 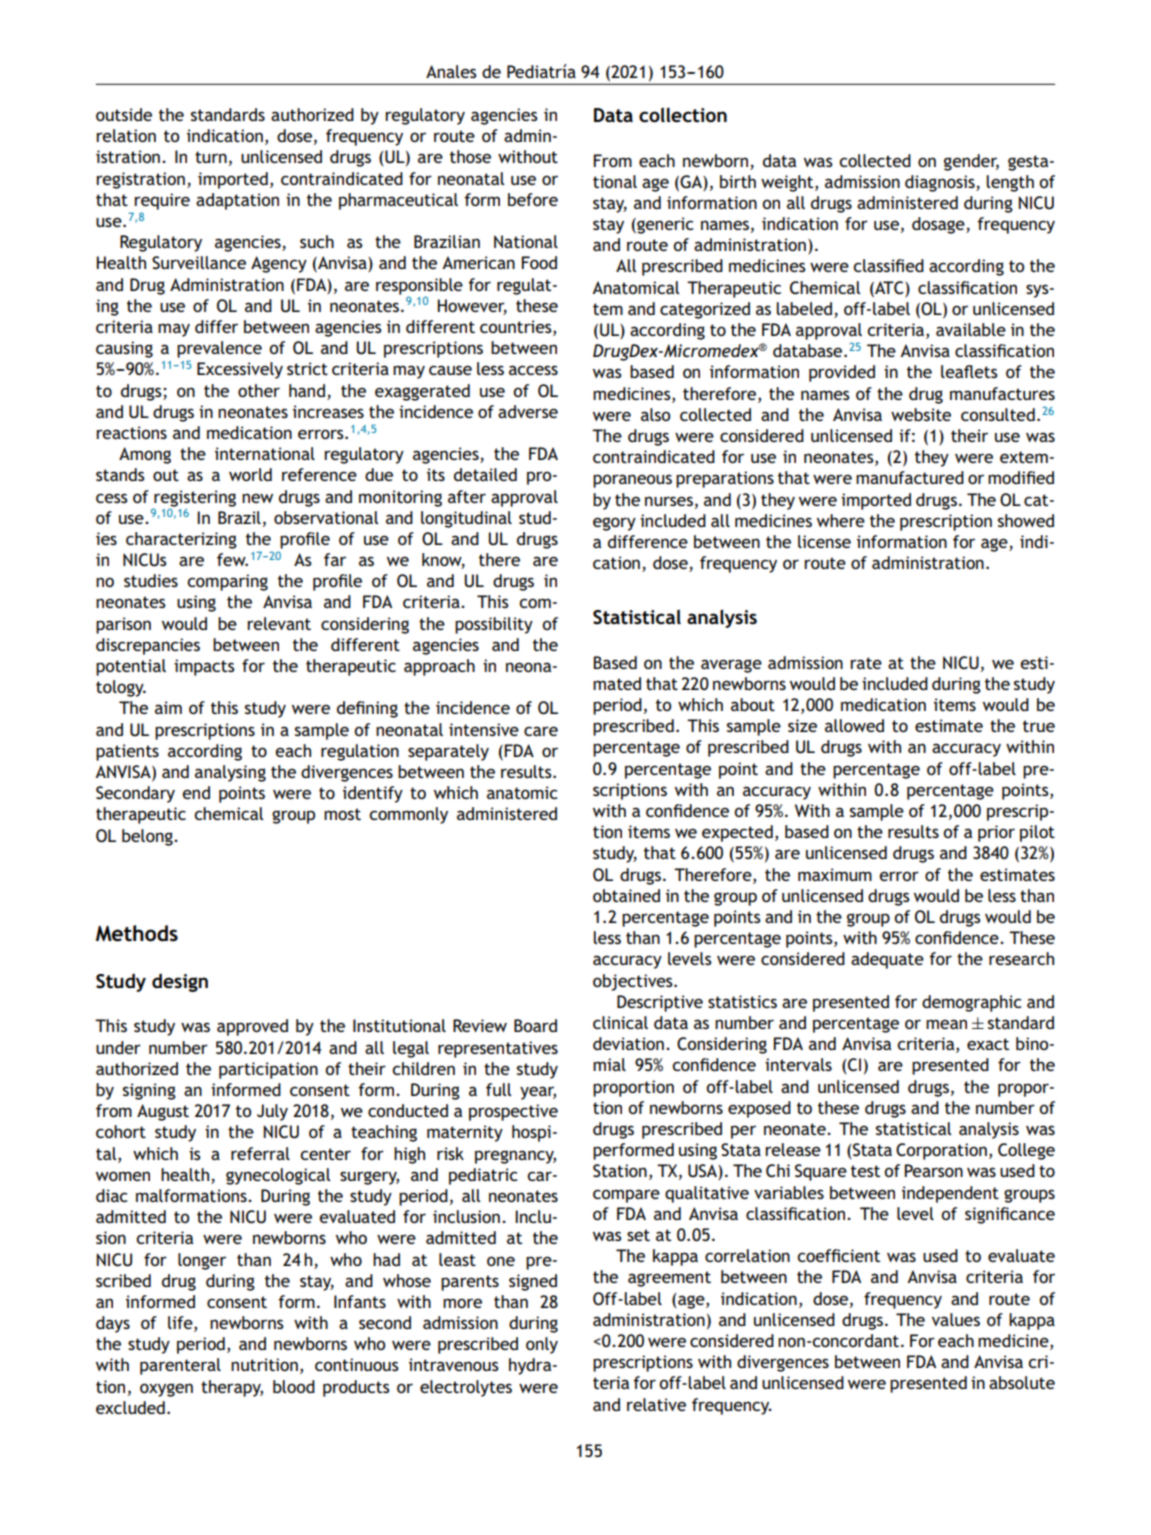 What do you see at coordinates (656, 1404) in the screenshot?
I see `relative` at bounding box center [656, 1404].
